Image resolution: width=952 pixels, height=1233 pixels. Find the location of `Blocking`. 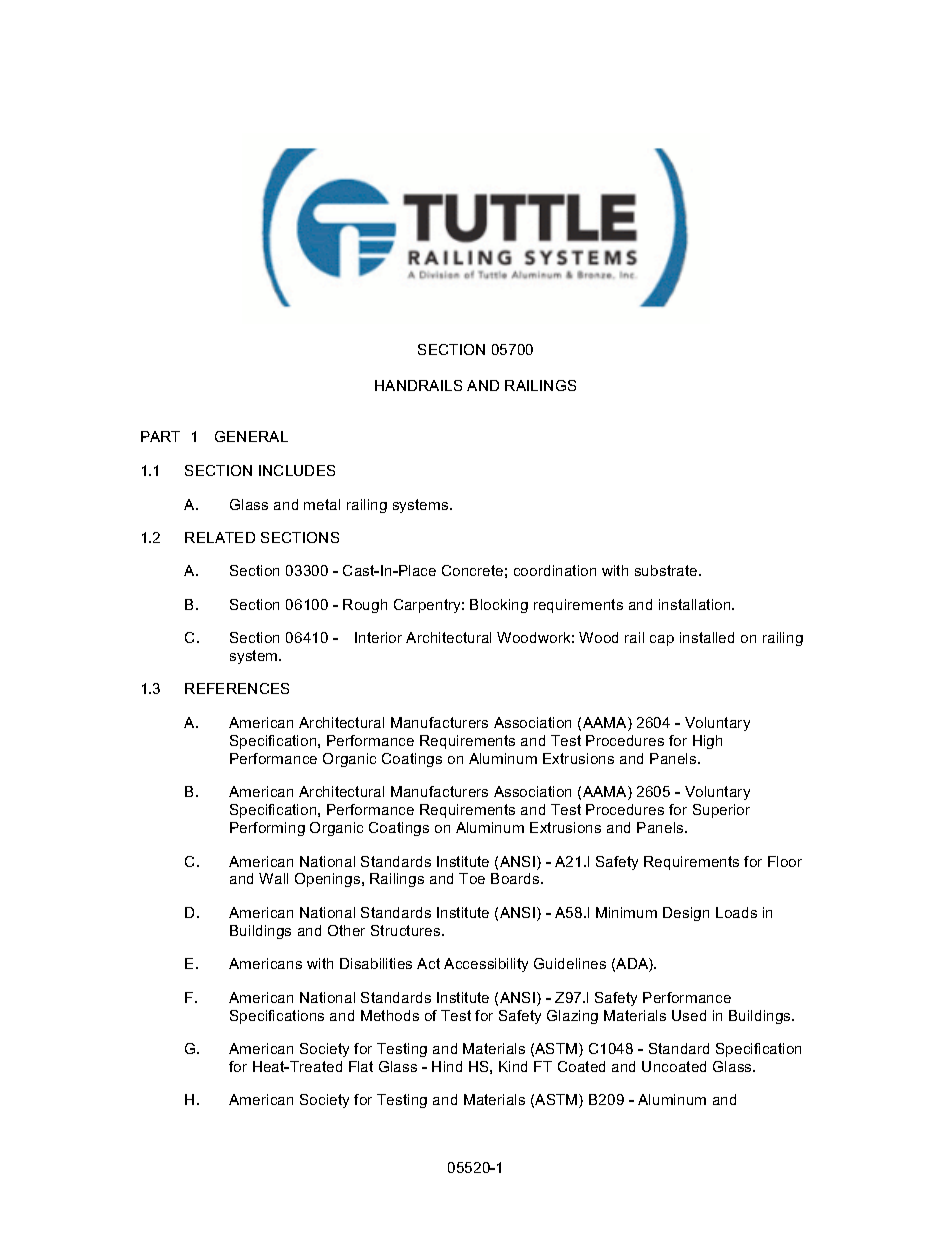

Blocking is located at coordinates (499, 606).
